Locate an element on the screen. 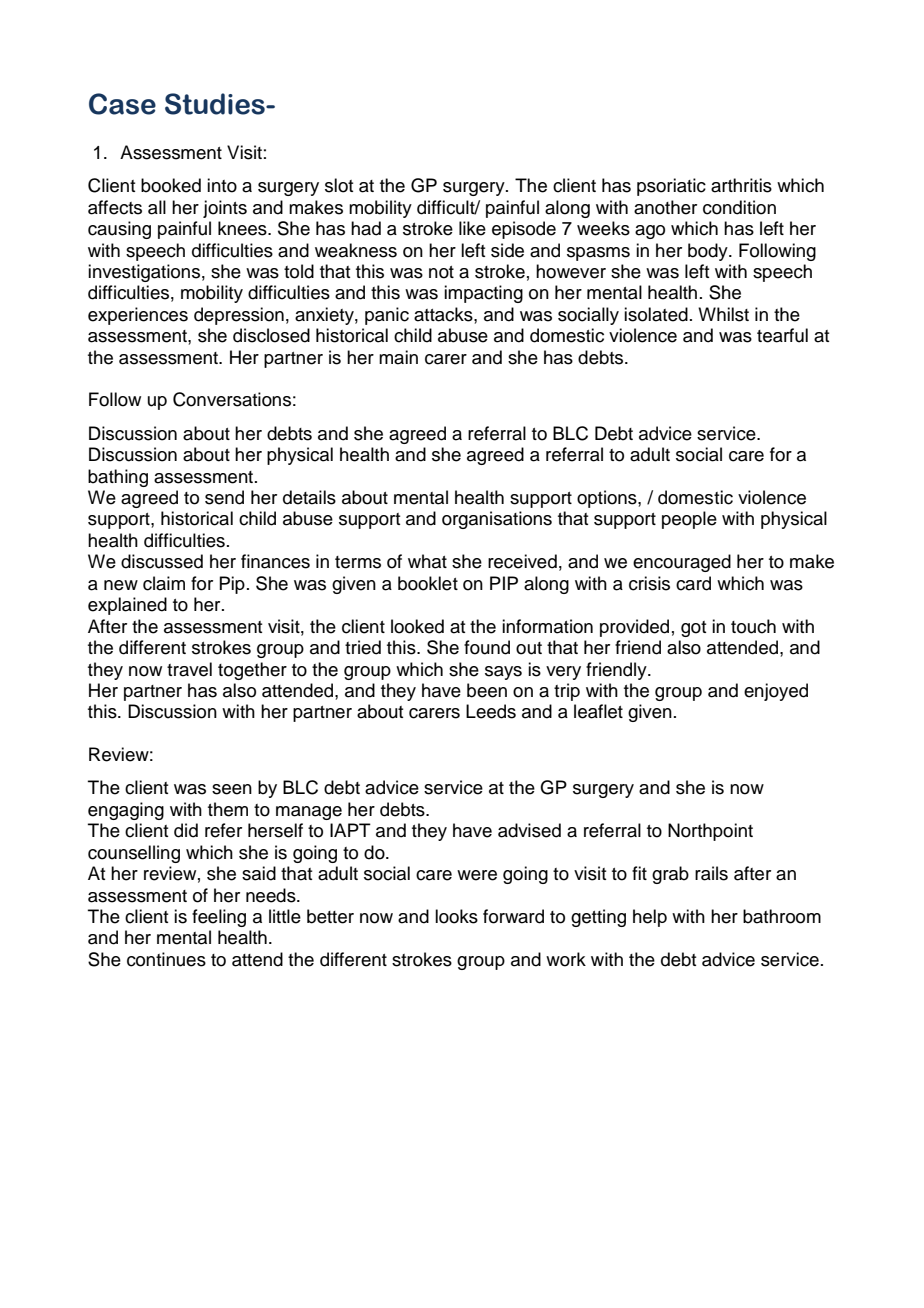 This screenshot has height=1308, width=924. Case is located at coordinates (122, 104).
